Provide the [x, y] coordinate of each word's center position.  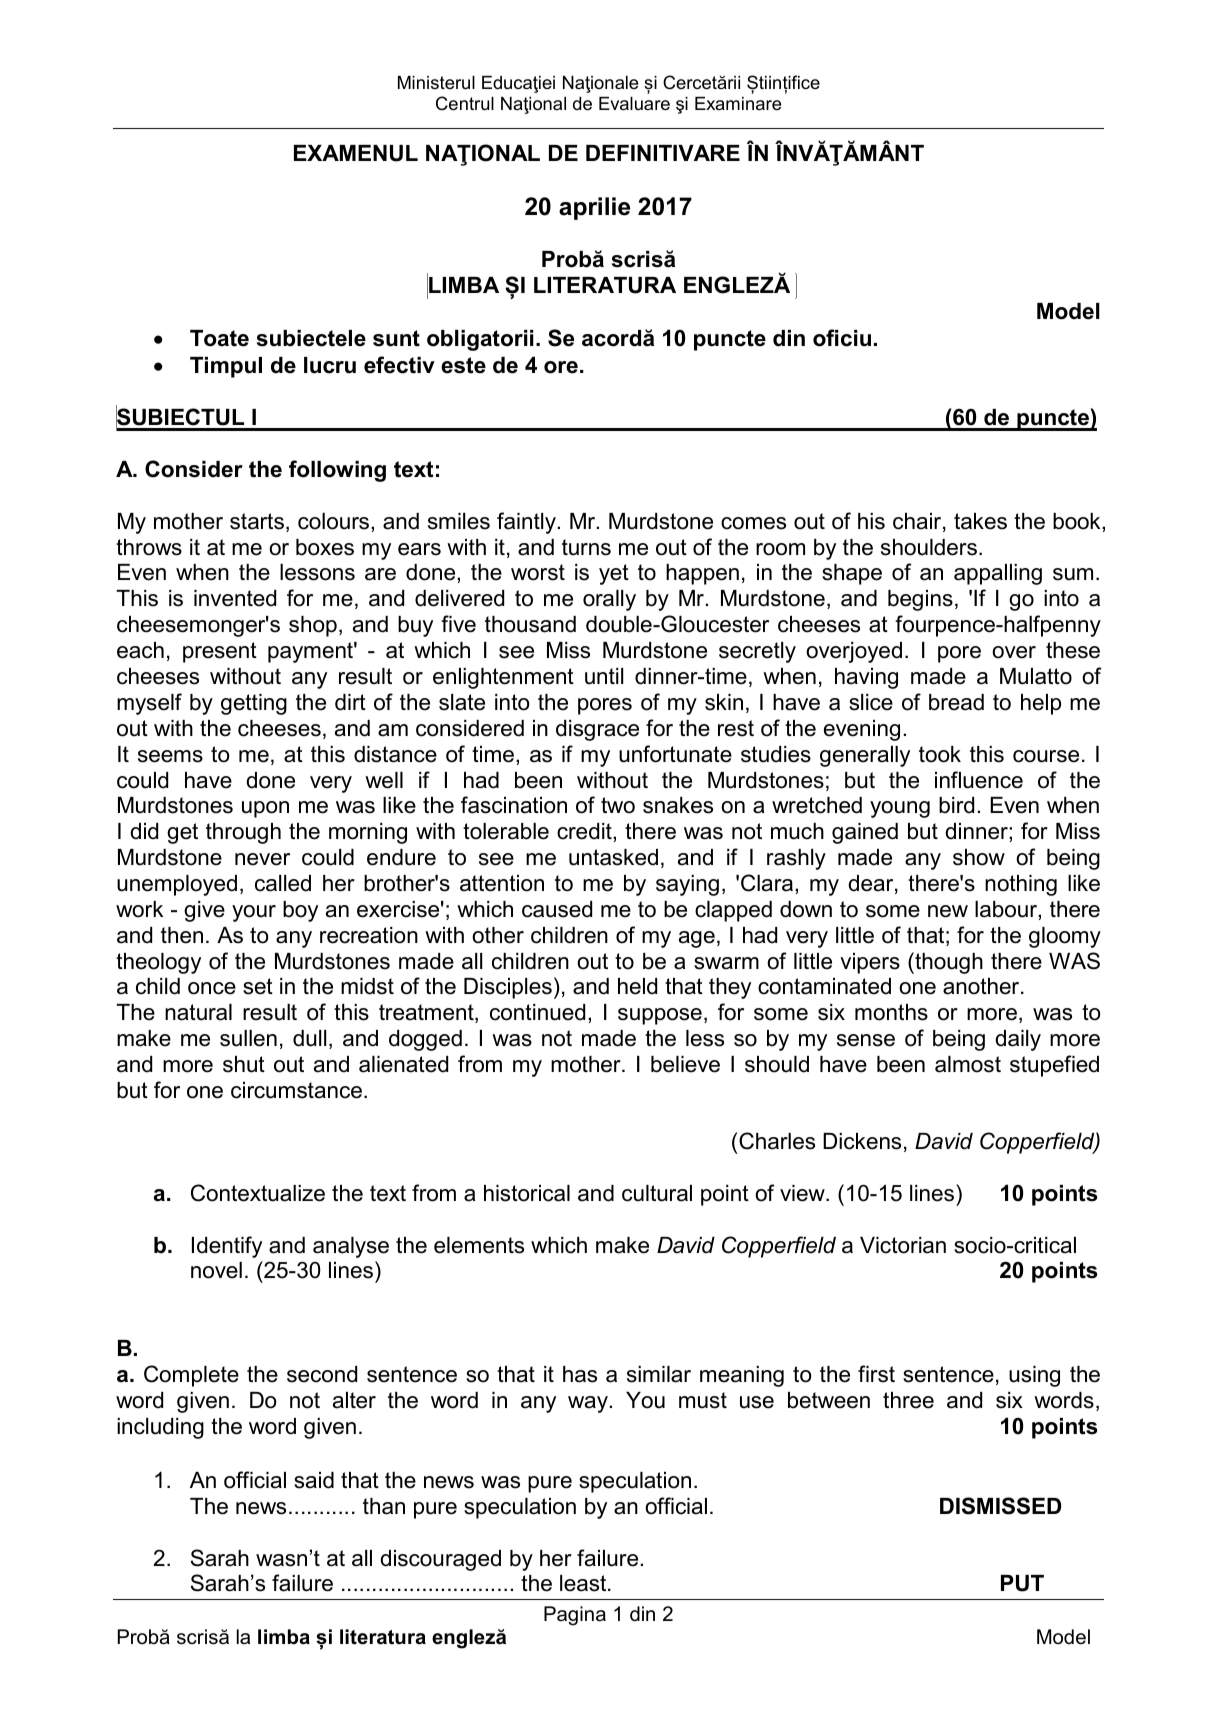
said [314, 1480]
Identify [227, 1247]
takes [980, 521]
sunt [396, 338]
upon [265, 809]
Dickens [862, 1141]
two [618, 805]
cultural [657, 1193]
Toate [219, 338]
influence [979, 780]
